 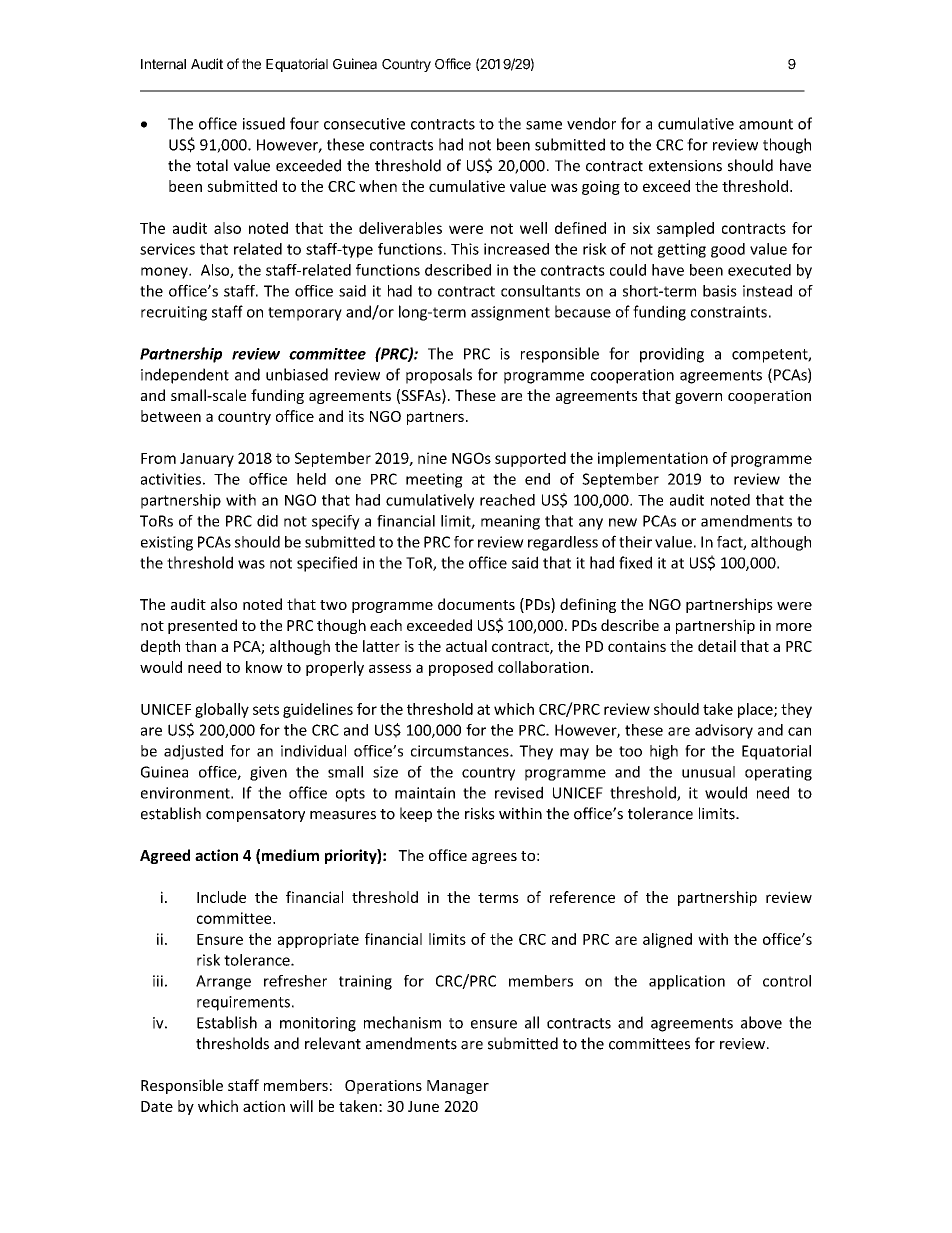 I want to click on amount, so click(x=766, y=124).
